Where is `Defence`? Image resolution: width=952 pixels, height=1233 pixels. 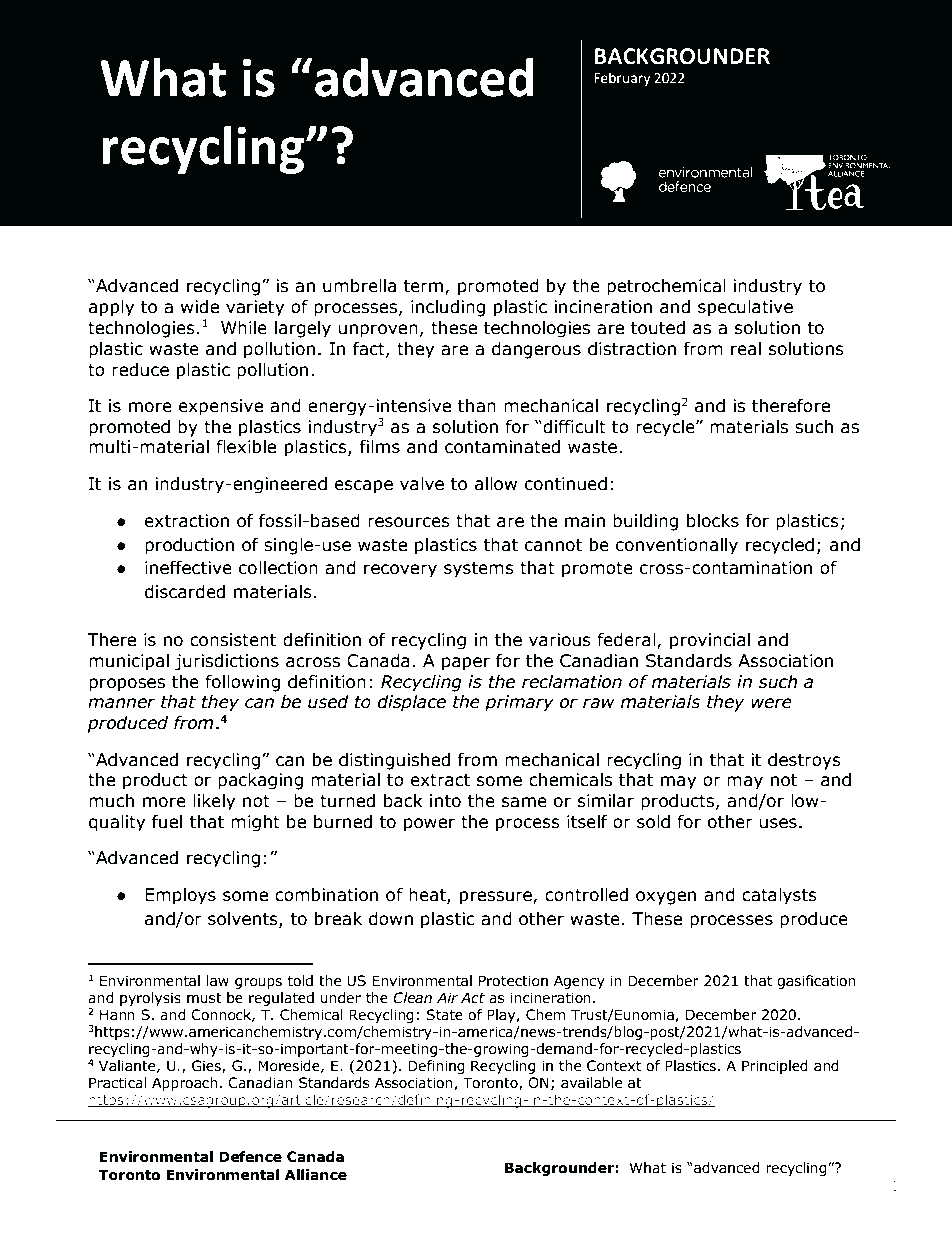 Defence is located at coordinates (250, 1157).
